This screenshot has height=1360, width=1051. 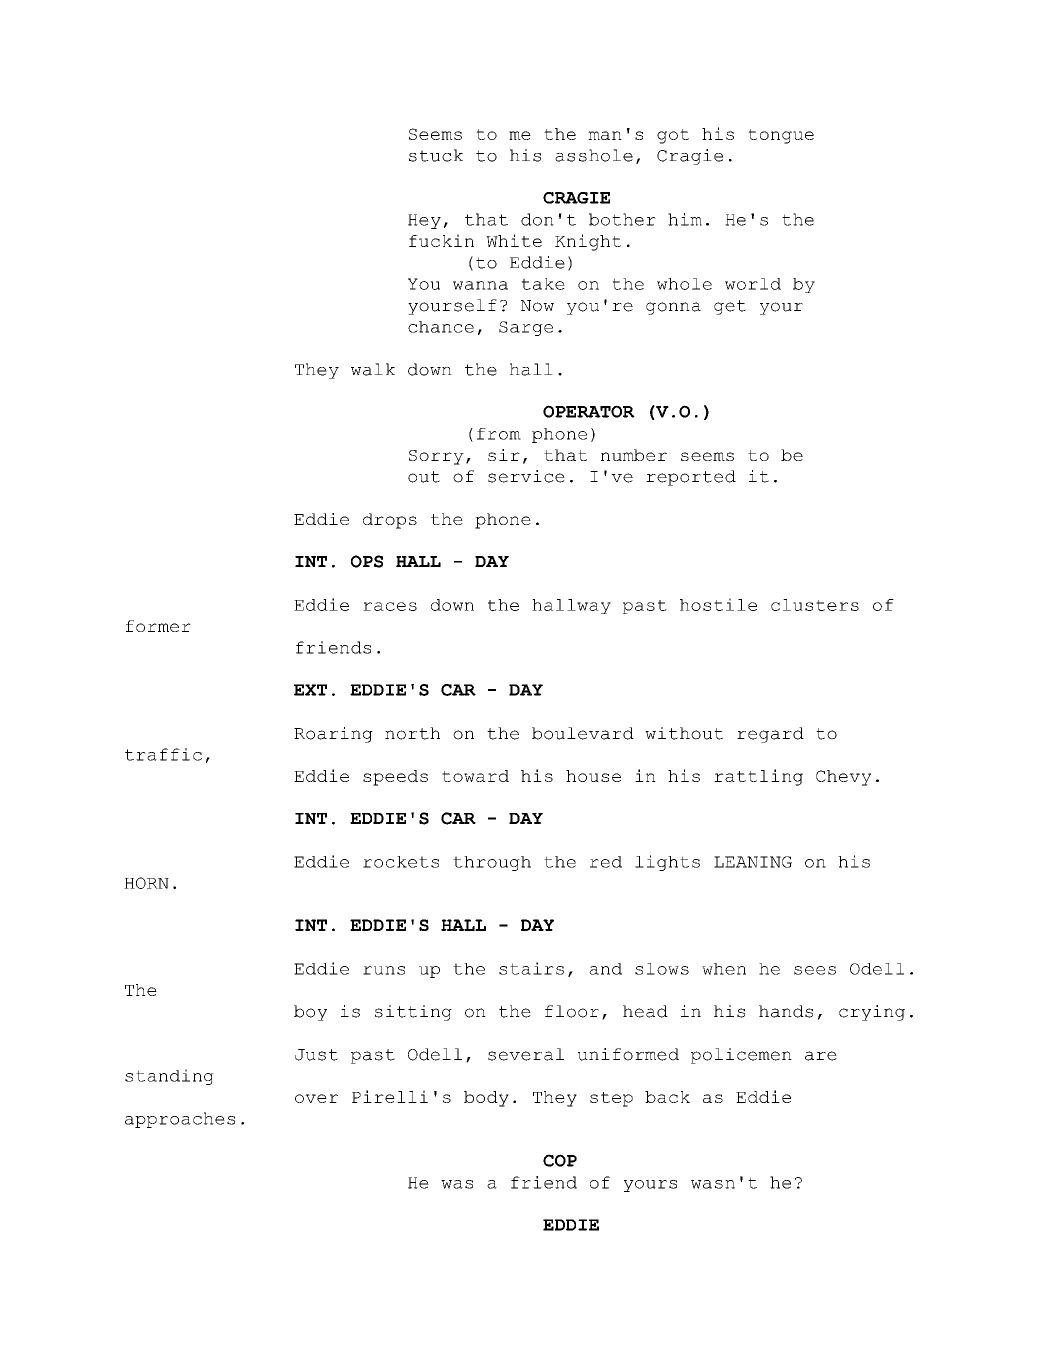 I want to click on LEANING, so click(x=753, y=862).
